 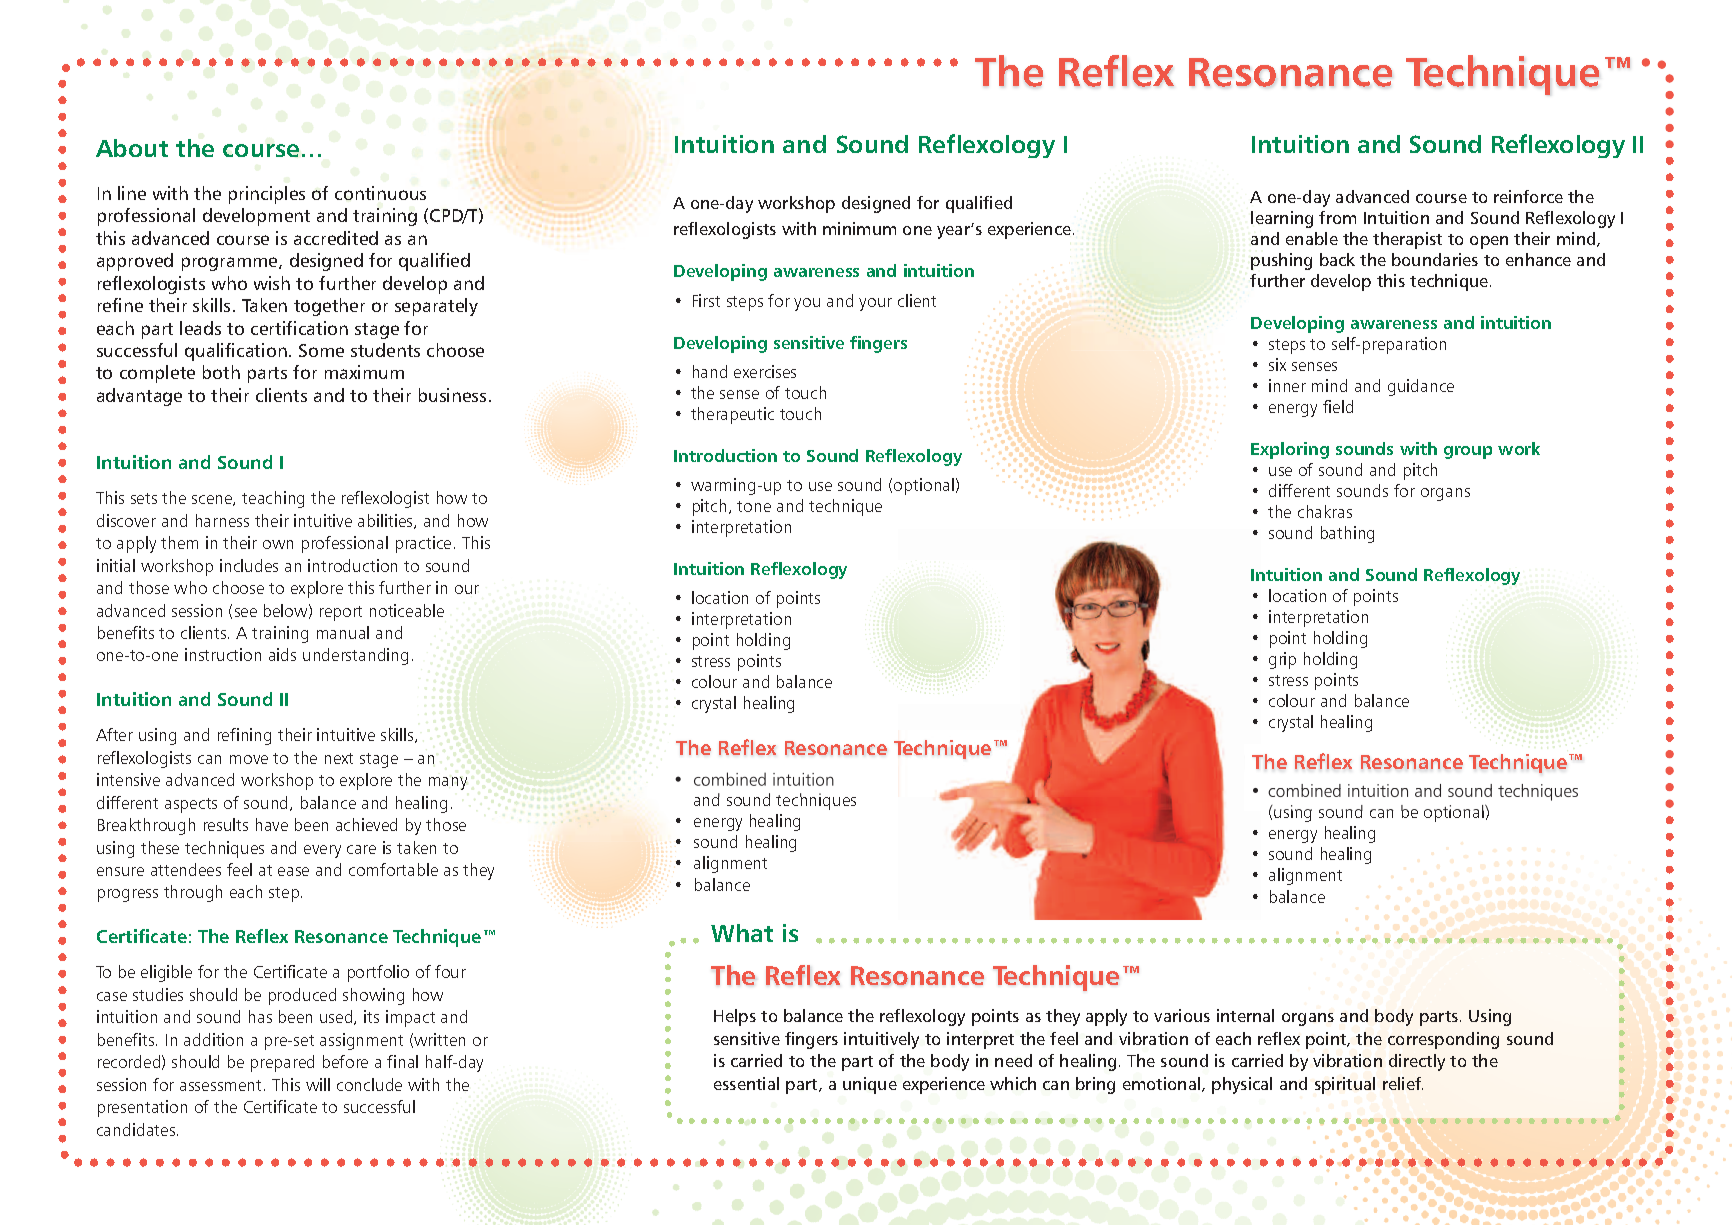 I want to click on grip, so click(x=1282, y=660).
